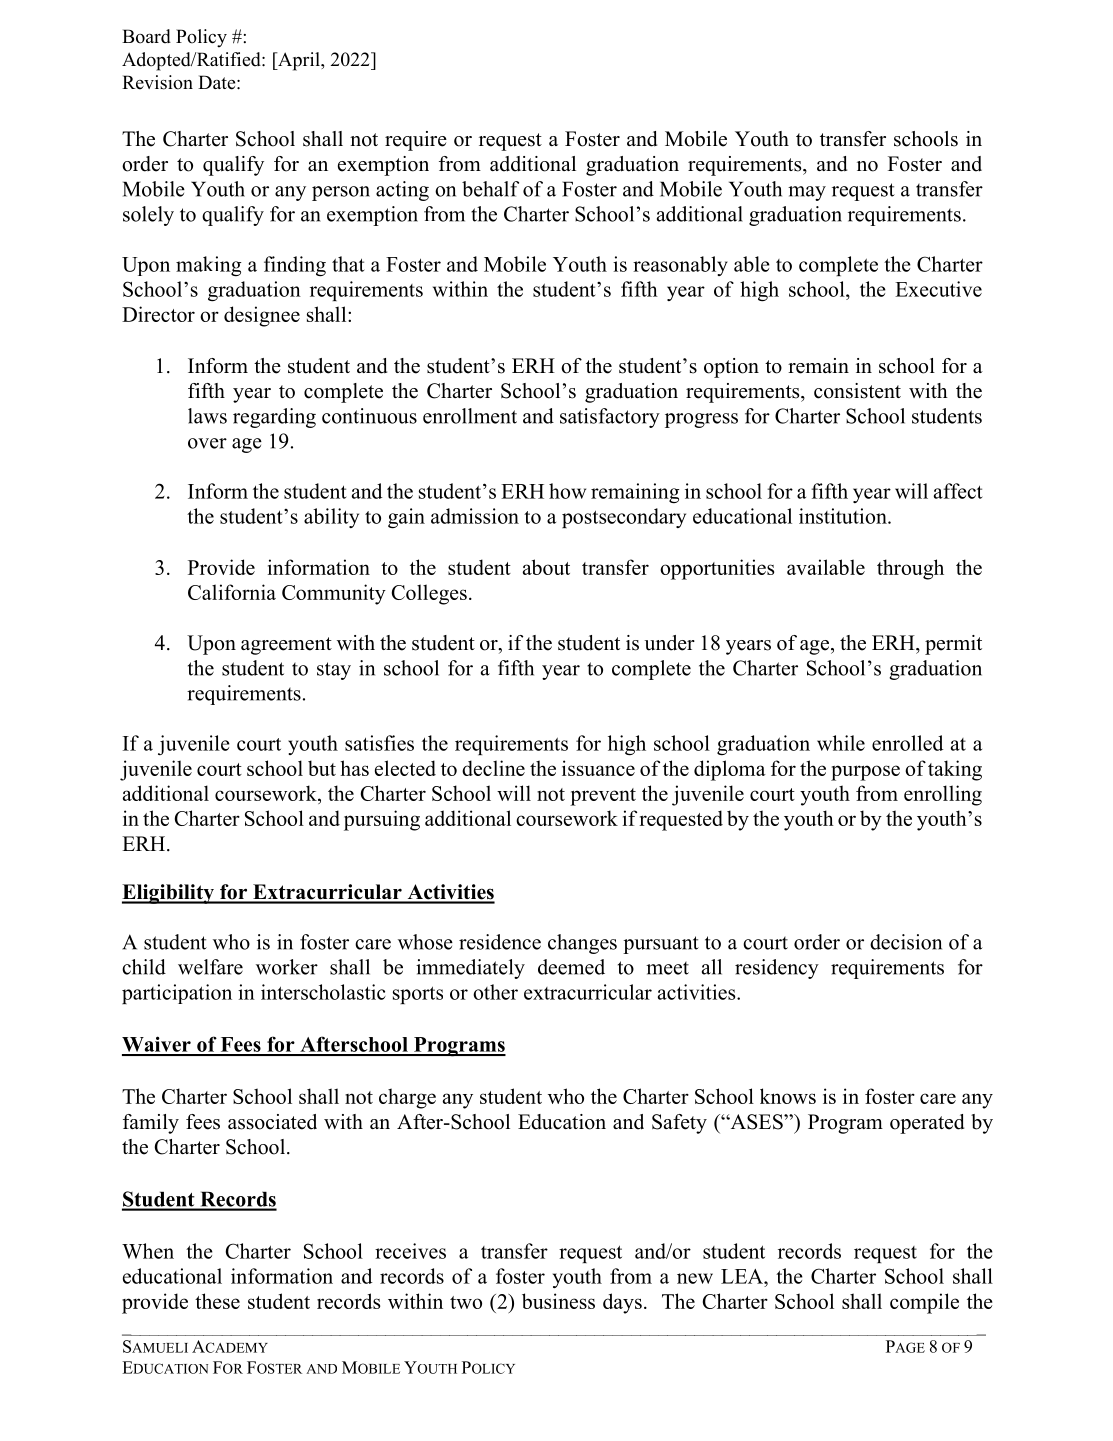 This page has width=1113, height=1441. Describe the element at coordinates (286, 646) in the page. I see `agreement` at that location.
